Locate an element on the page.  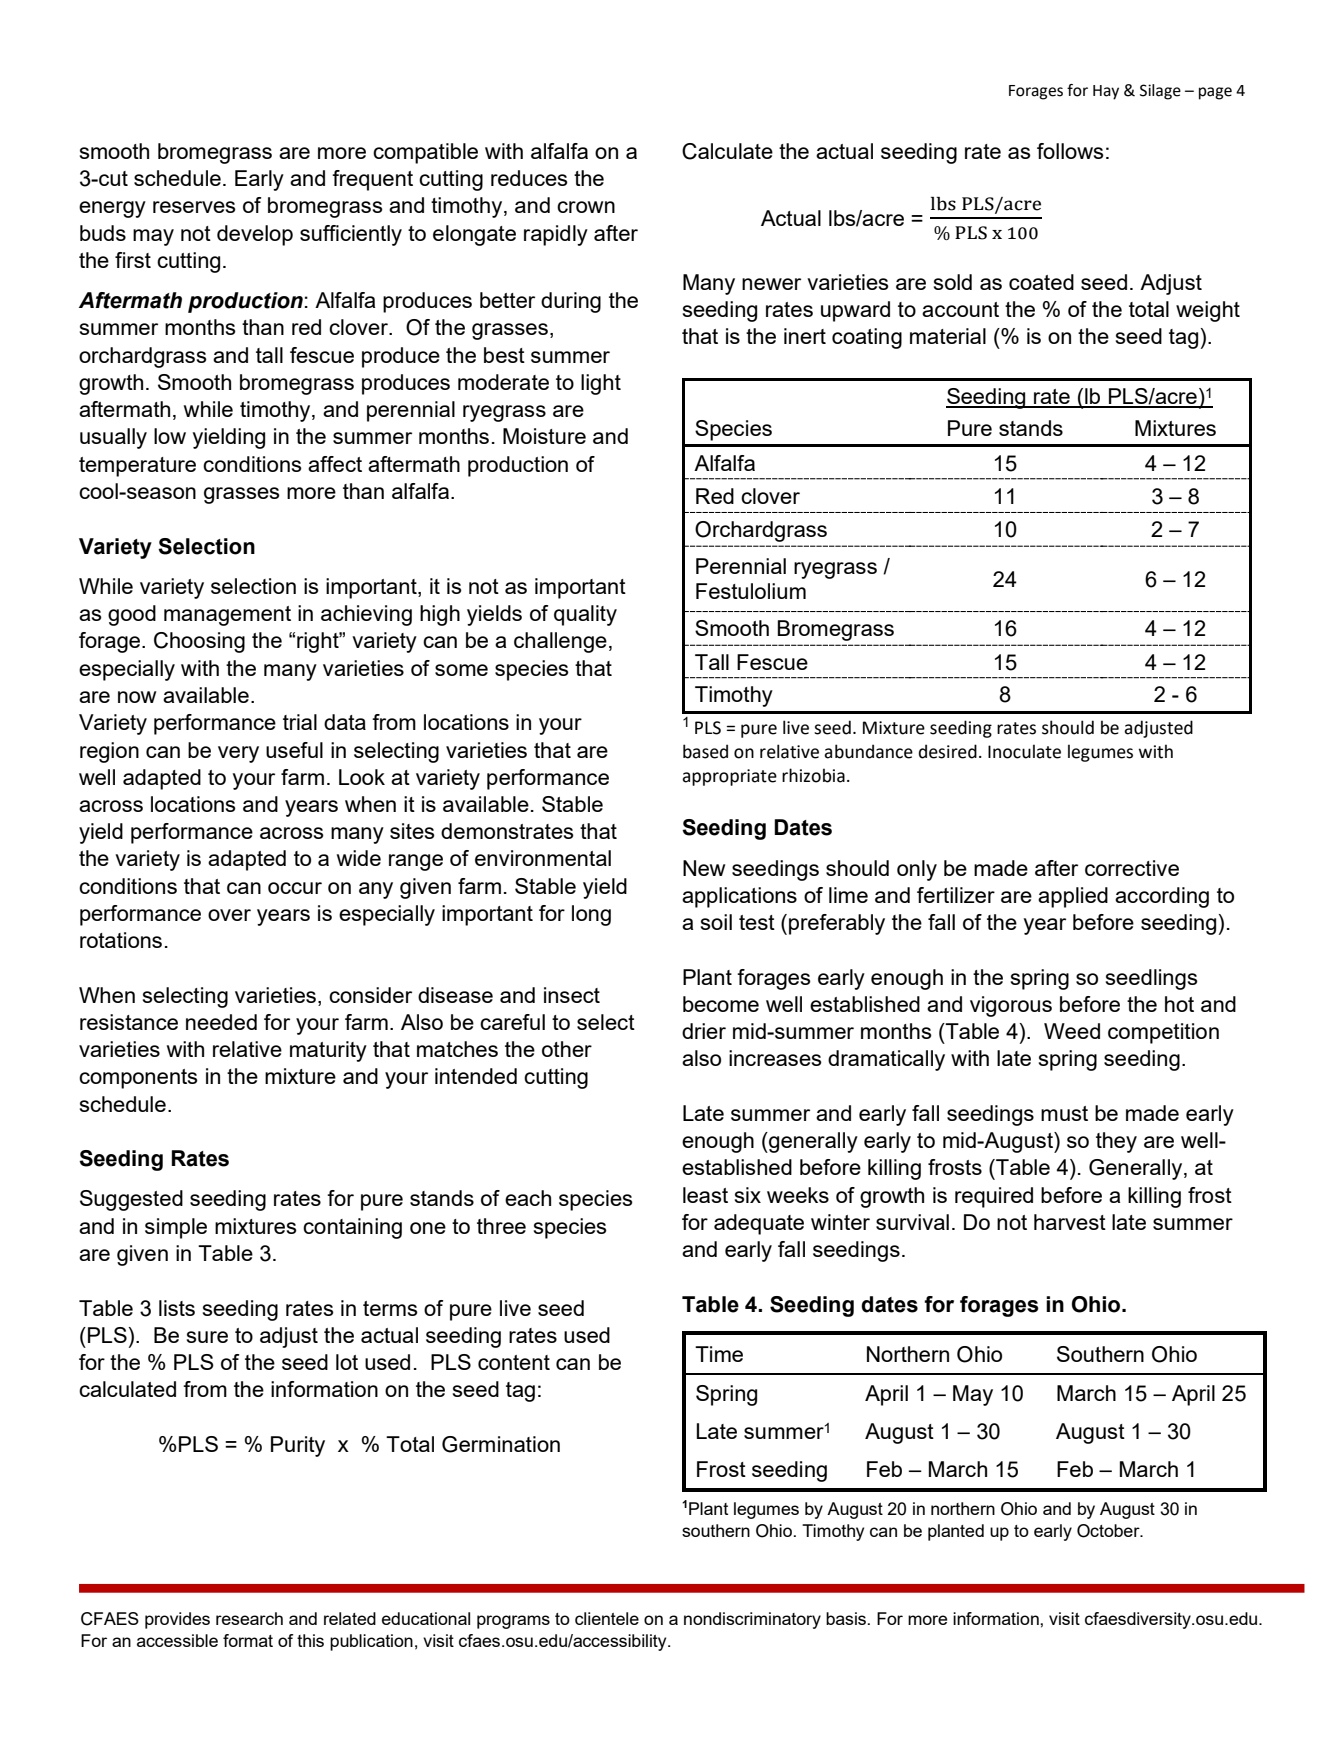
follows is located at coordinates (1070, 151).
